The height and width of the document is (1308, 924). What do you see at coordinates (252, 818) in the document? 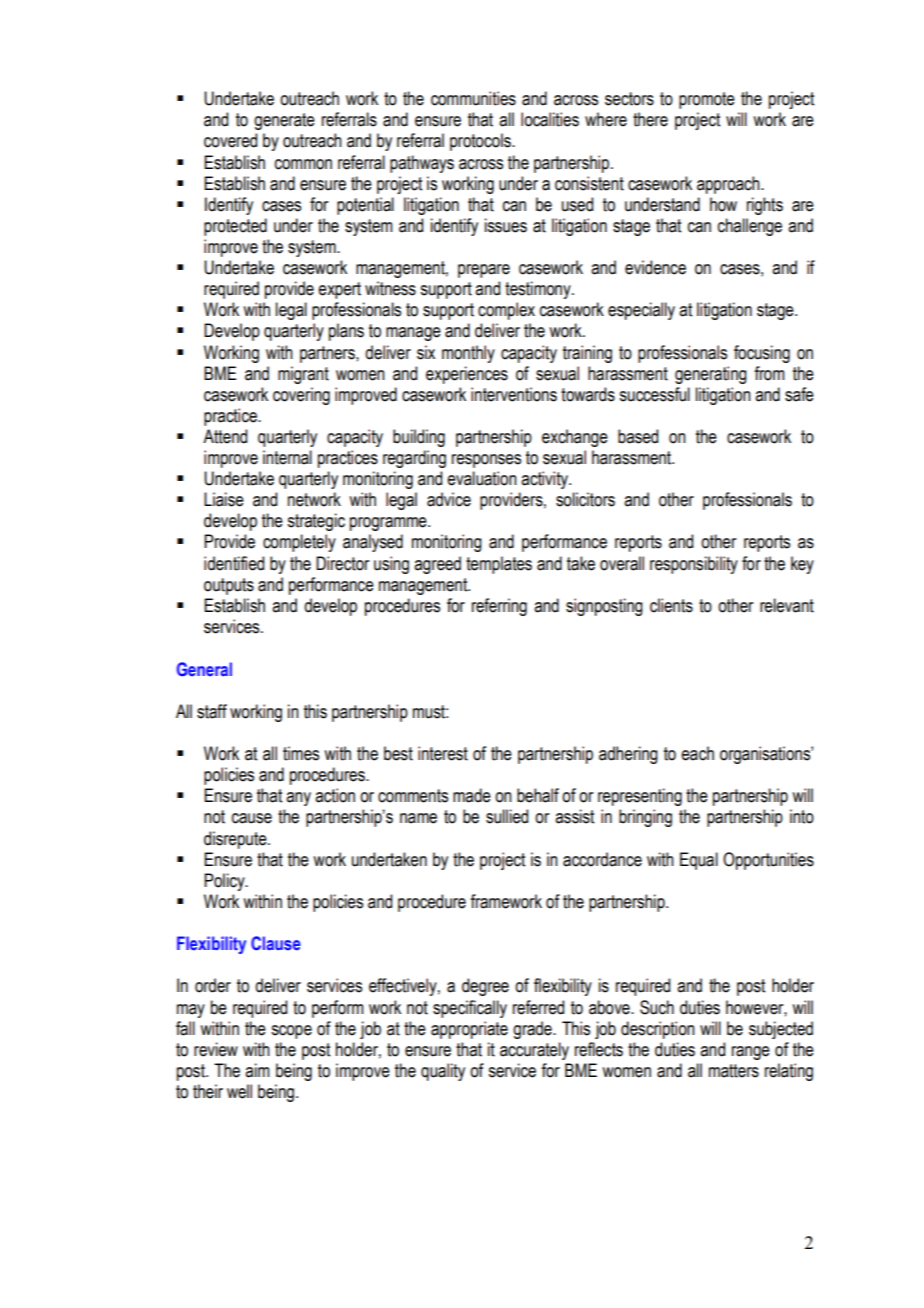
I see `cause` at bounding box center [252, 818].
